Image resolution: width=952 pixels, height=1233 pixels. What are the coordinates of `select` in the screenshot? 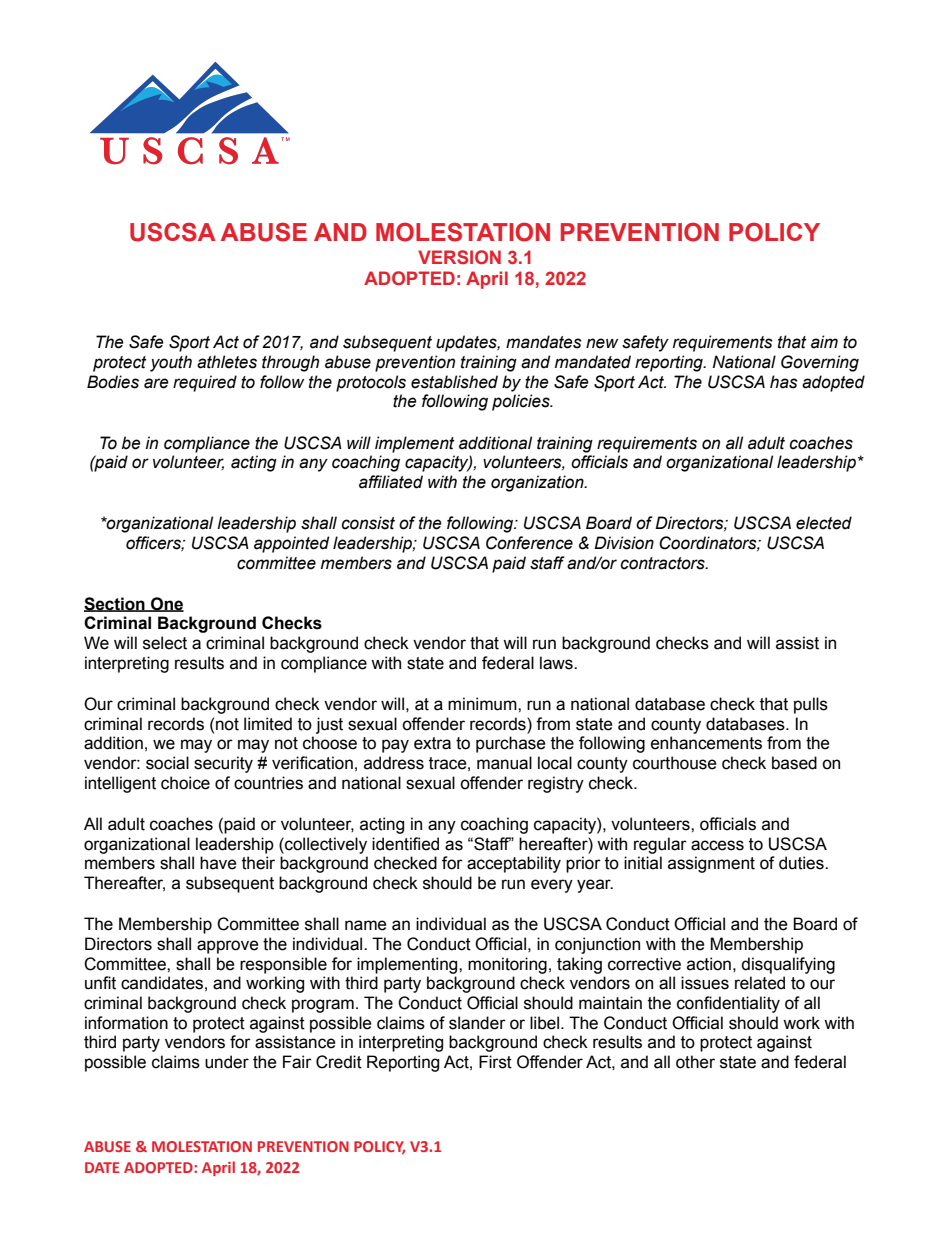 It's located at (165, 643).
